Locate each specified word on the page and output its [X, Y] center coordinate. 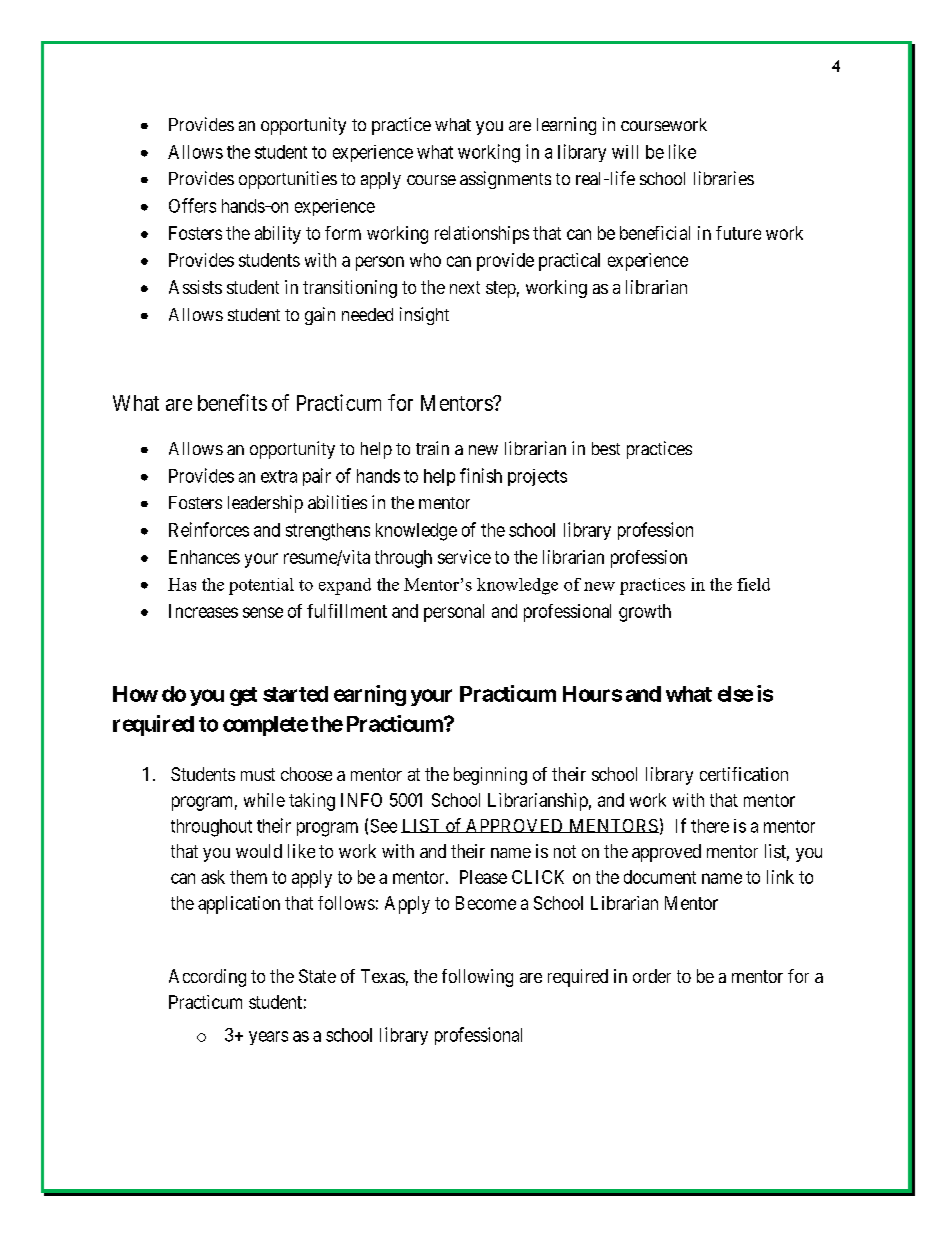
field [753, 584]
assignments [505, 180]
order [652, 976]
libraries [724, 178]
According [207, 978]
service [464, 557]
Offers [192, 205]
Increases [203, 611]
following [477, 978]
